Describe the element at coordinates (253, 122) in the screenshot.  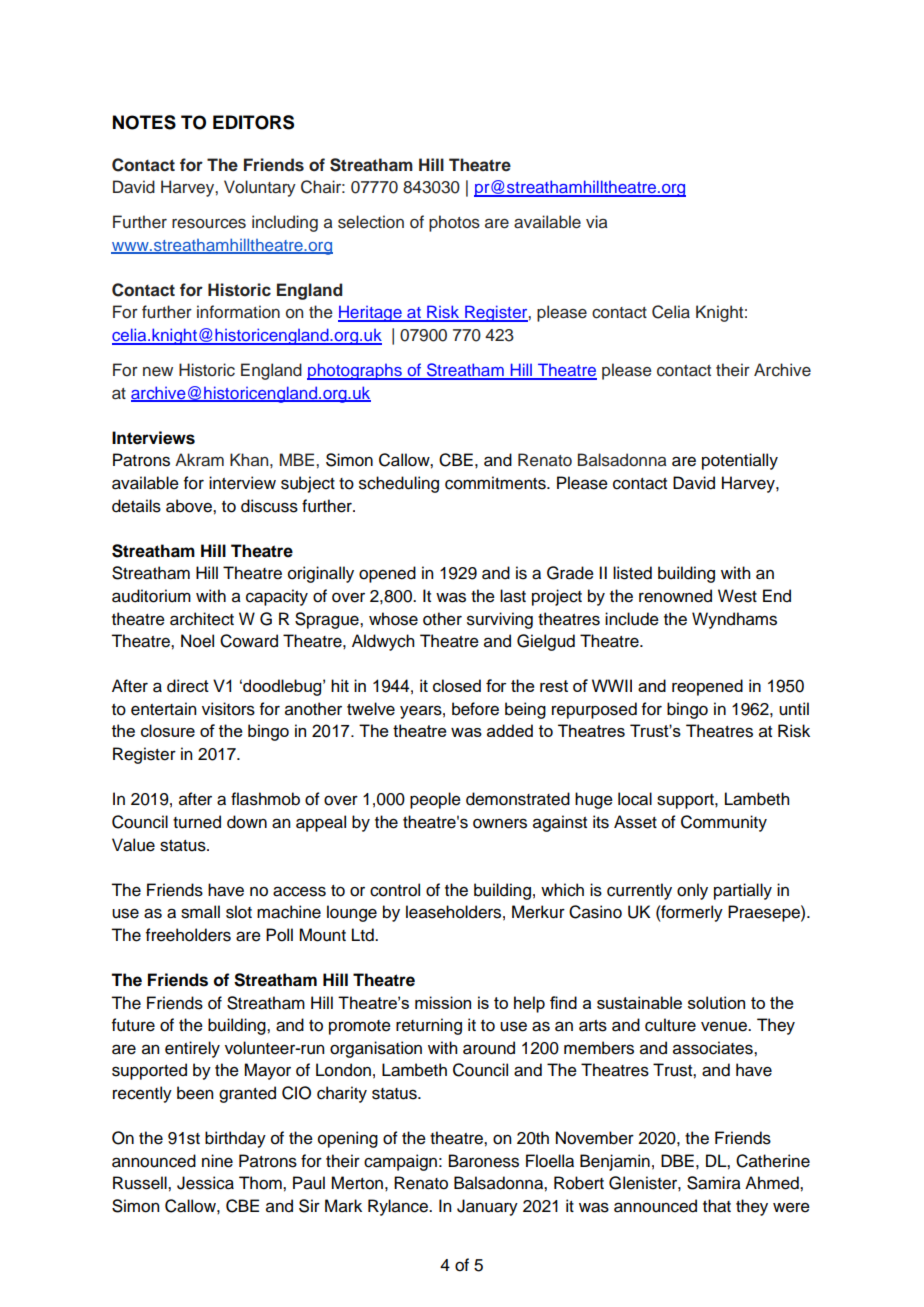
I see `EDITORS` at that location.
